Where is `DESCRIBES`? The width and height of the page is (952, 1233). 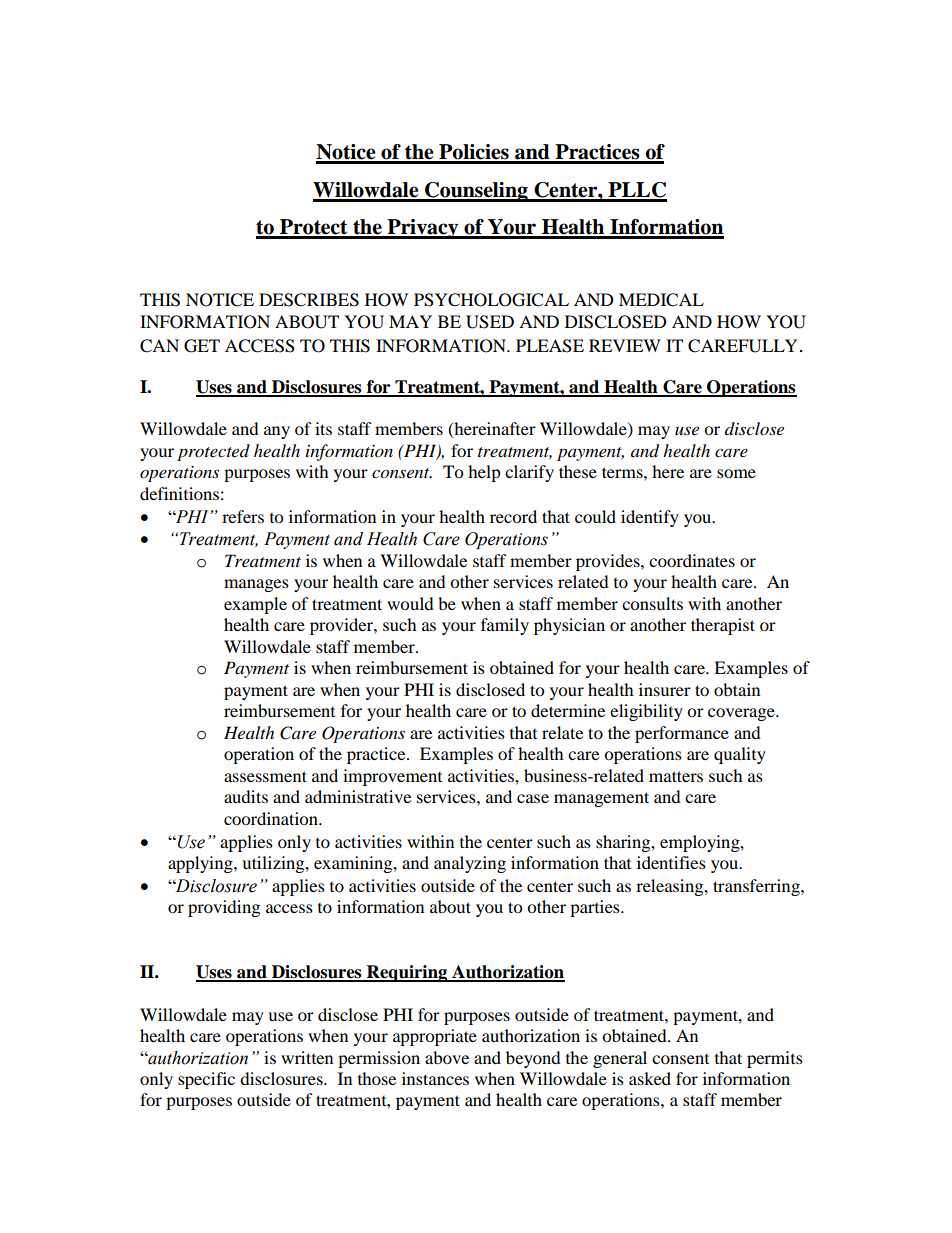
DESCRIBES is located at coordinates (309, 300).
